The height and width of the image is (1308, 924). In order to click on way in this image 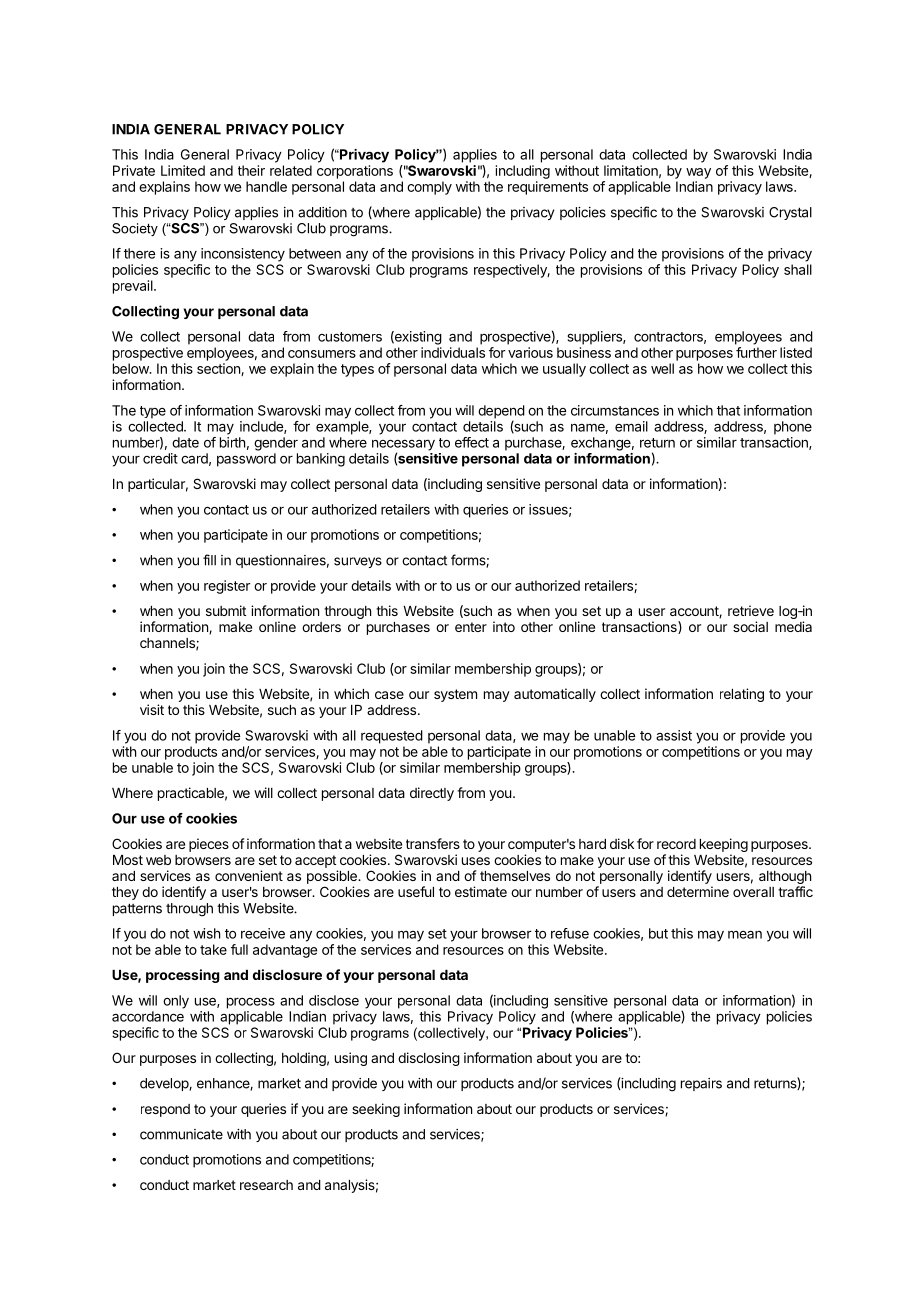, I will do `click(698, 173)`.
